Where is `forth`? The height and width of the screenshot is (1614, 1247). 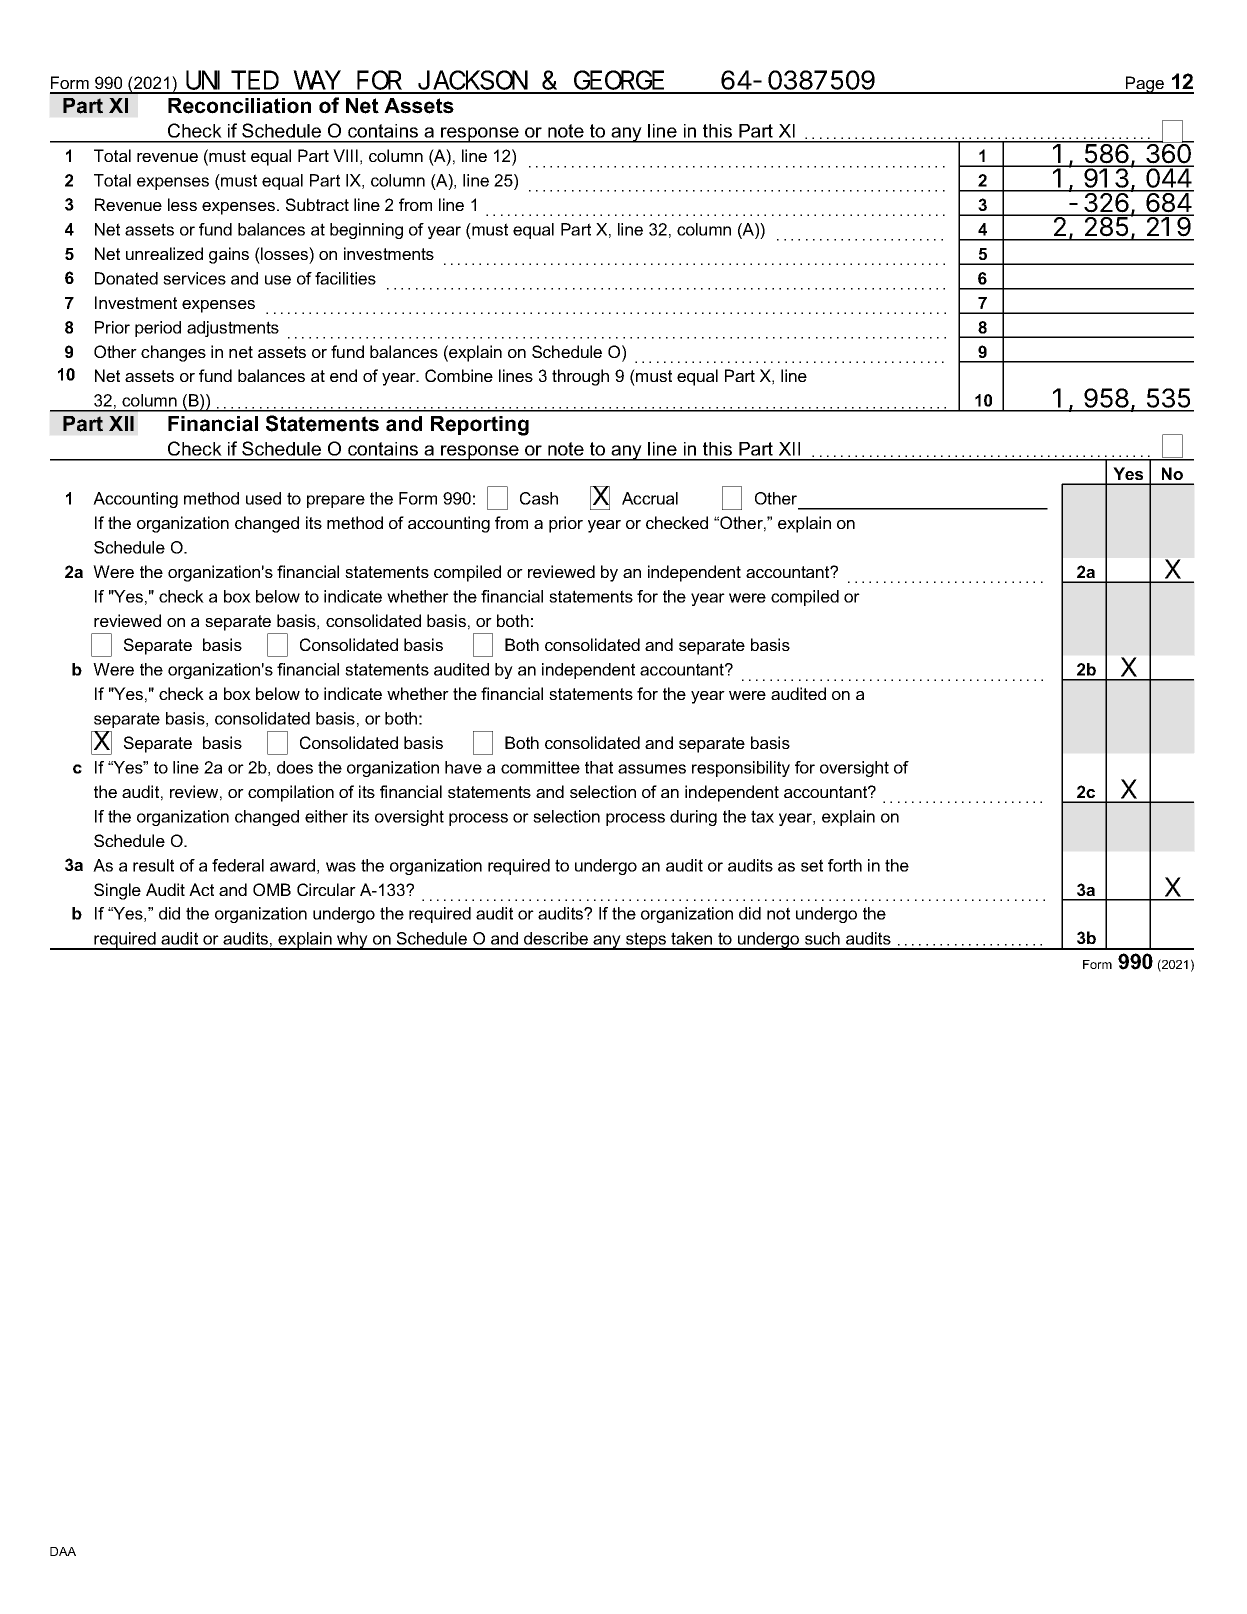 forth is located at coordinates (845, 865).
